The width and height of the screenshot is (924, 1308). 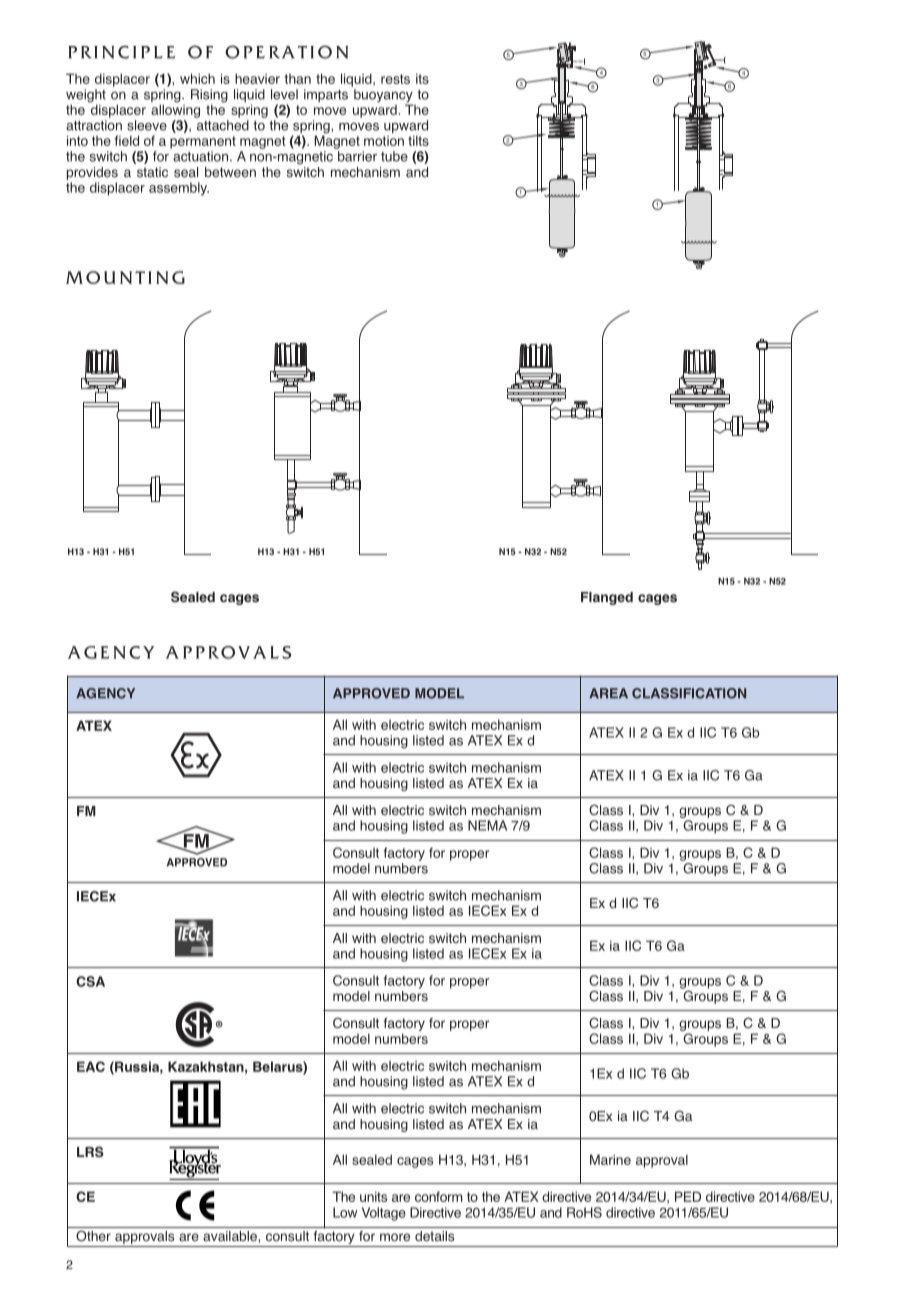 I want to click on tilts, so click(x=418, y=140).
